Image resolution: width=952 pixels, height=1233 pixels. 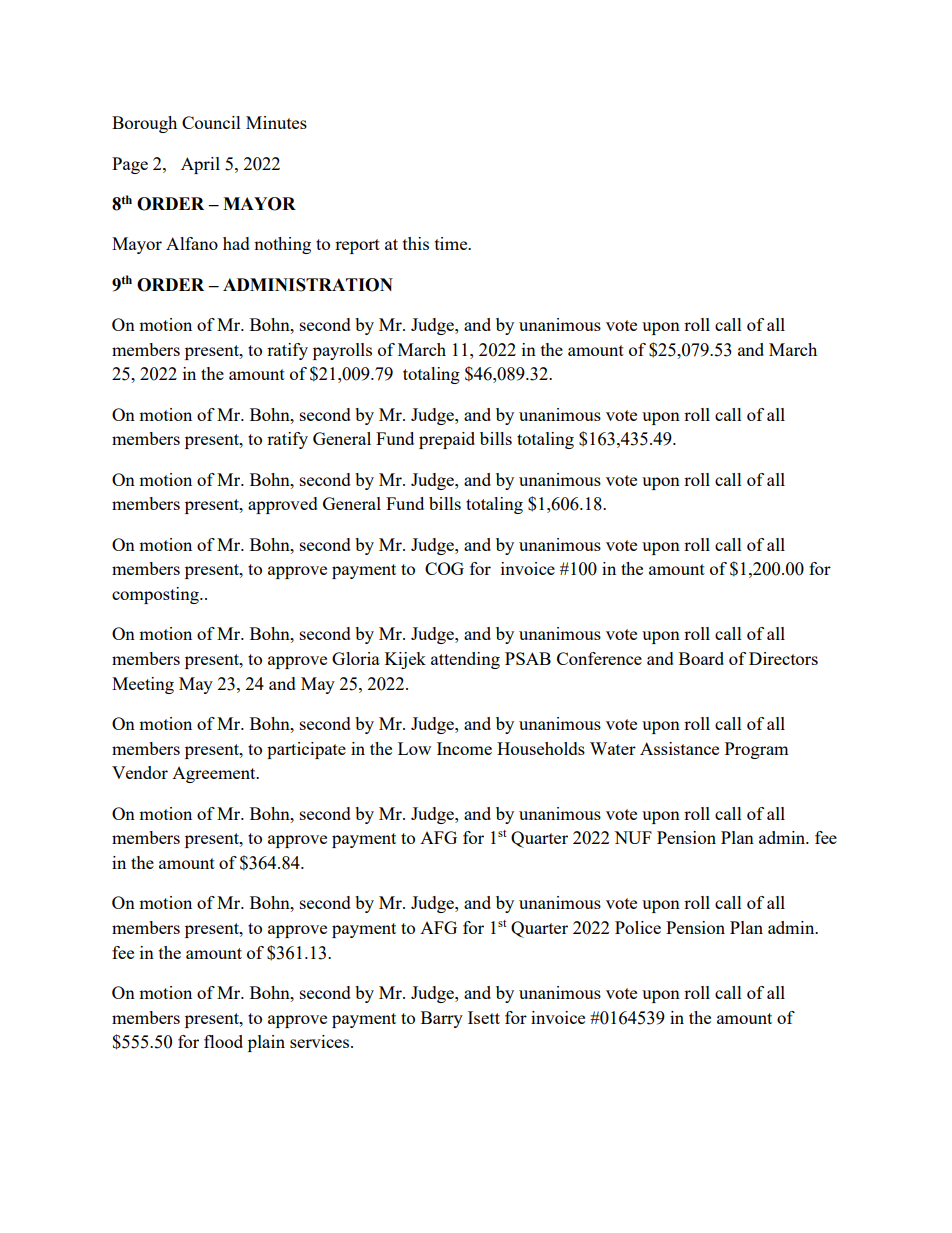 What do you see at coordinates (143, 685) in the image?
I see `Meeting` at bounding box center [143, 685].
